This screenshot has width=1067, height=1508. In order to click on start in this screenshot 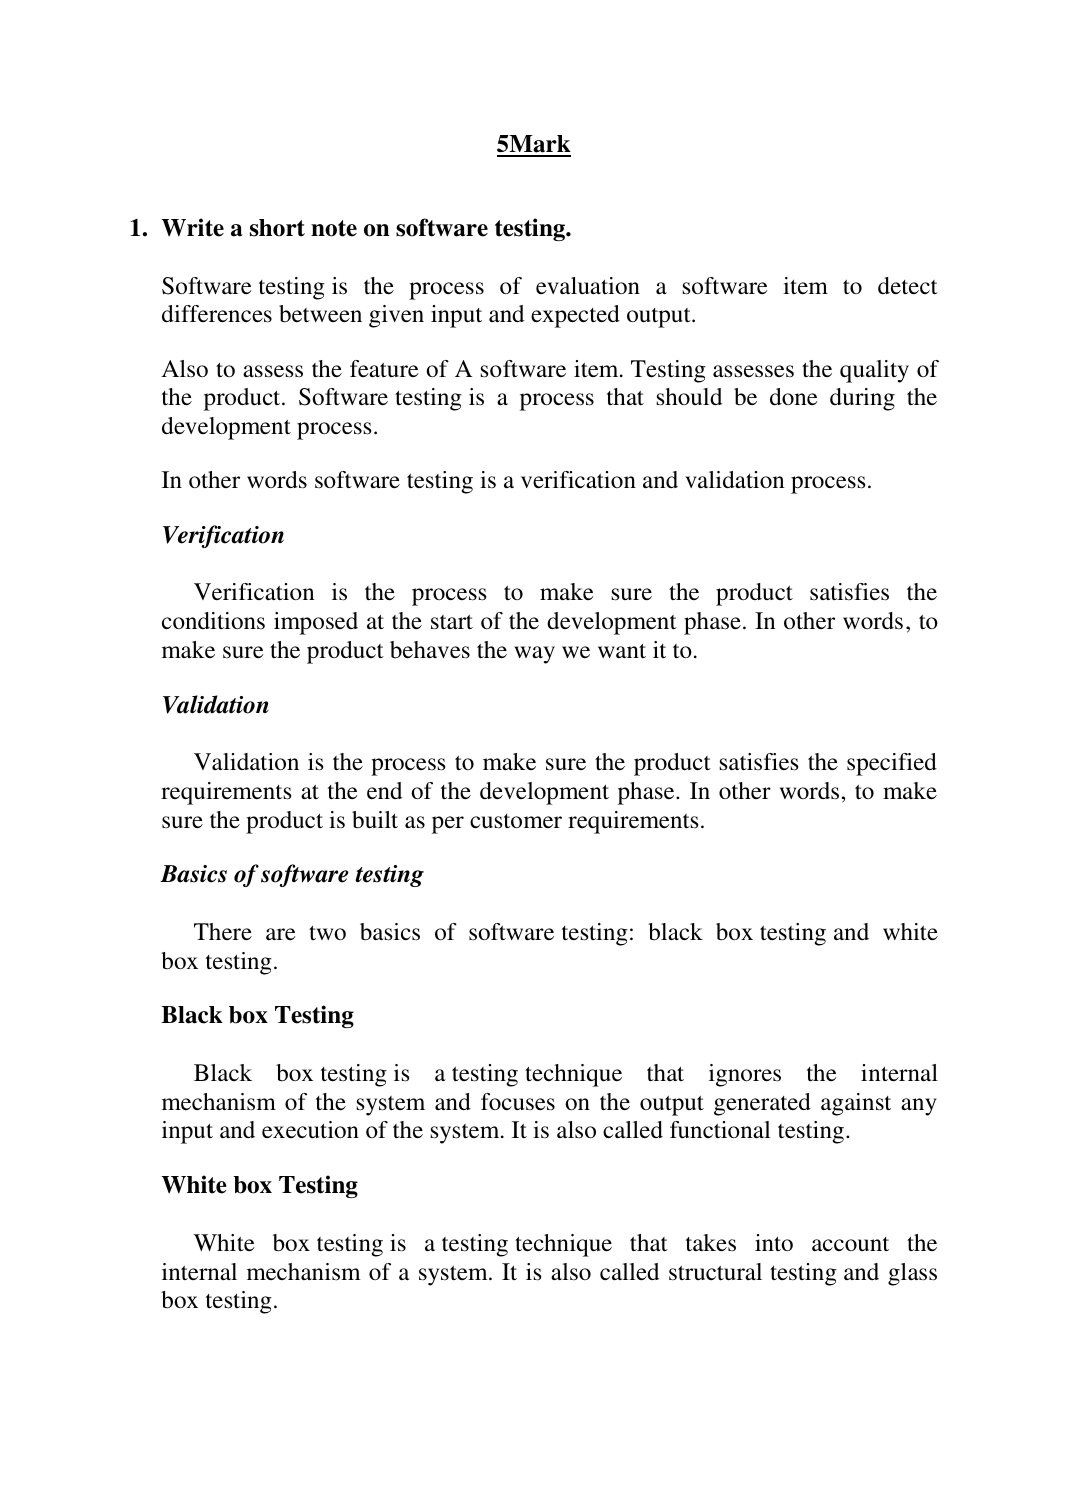, I will do `click(452, 622)`.
